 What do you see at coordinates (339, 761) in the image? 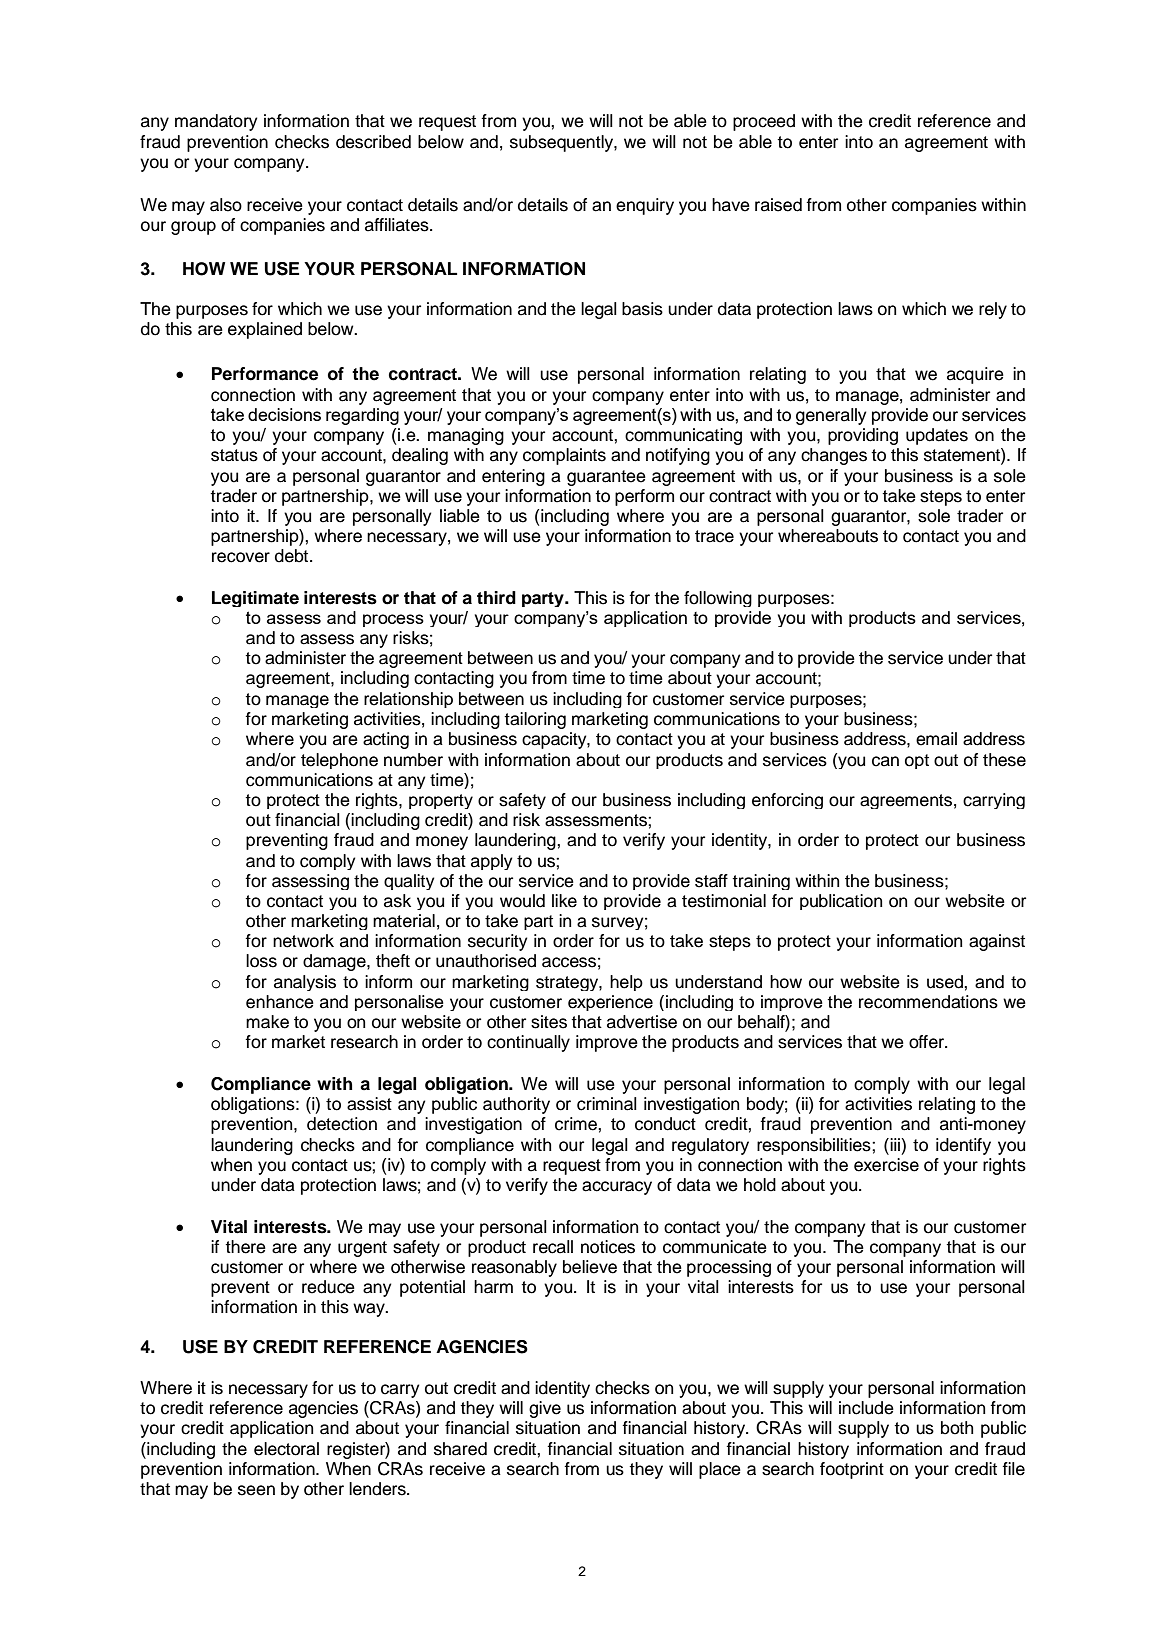
I see `telephone` at bounding box center [339, 761].
